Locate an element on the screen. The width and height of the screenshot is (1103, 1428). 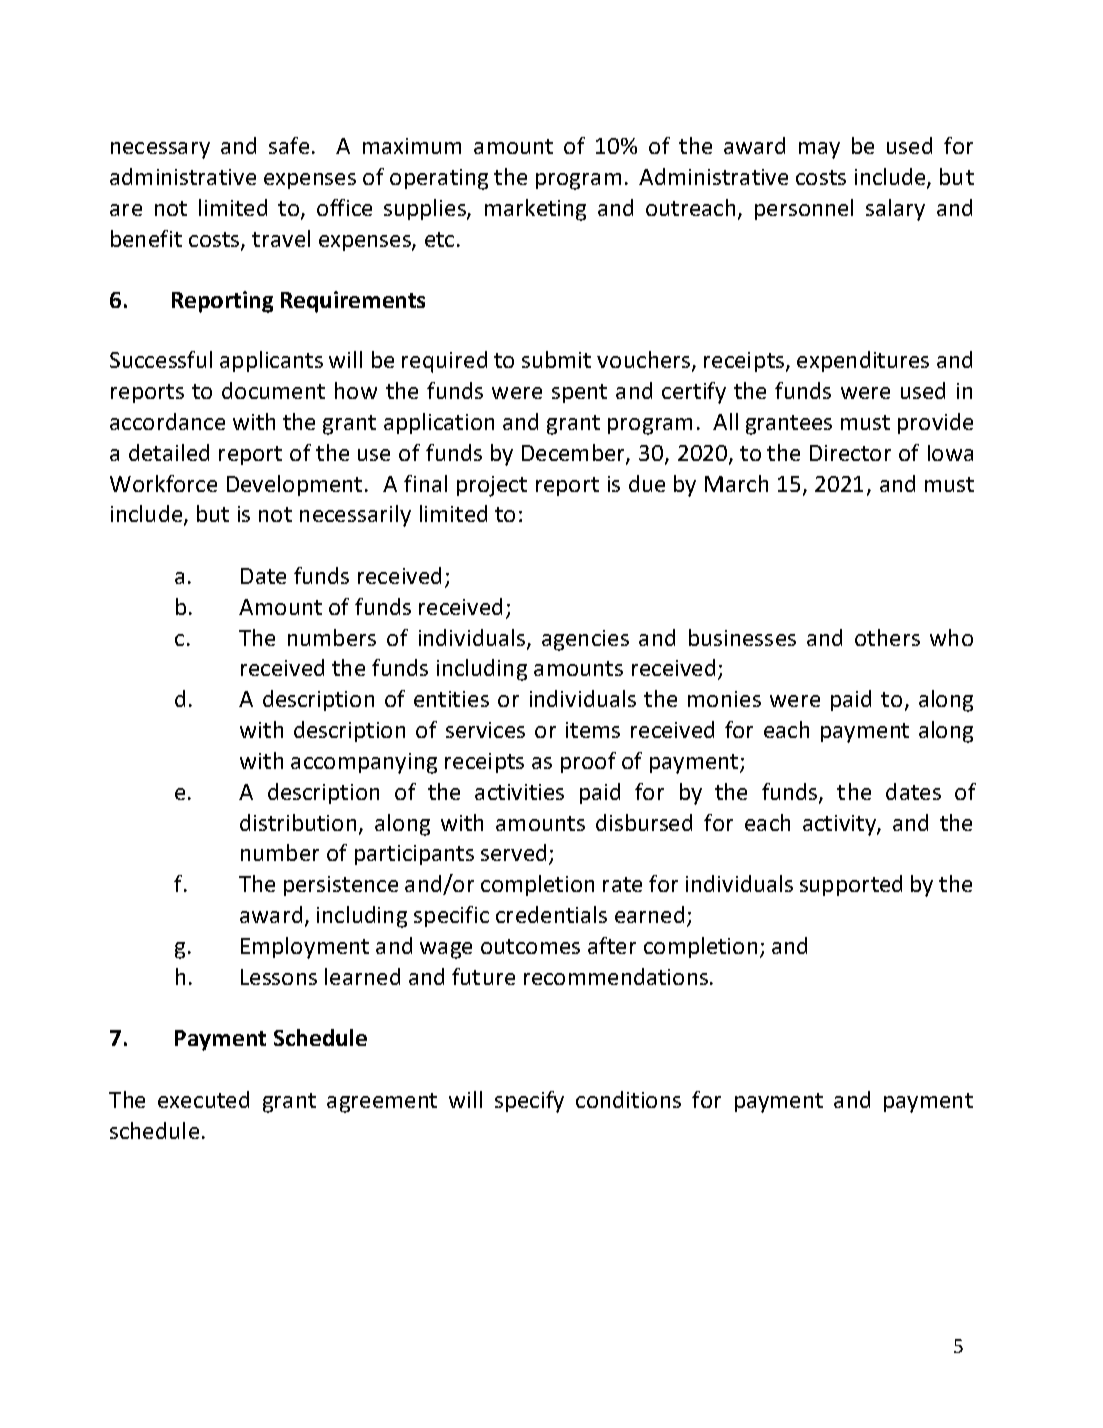
necessarily is located at coordinates (355, 516).
